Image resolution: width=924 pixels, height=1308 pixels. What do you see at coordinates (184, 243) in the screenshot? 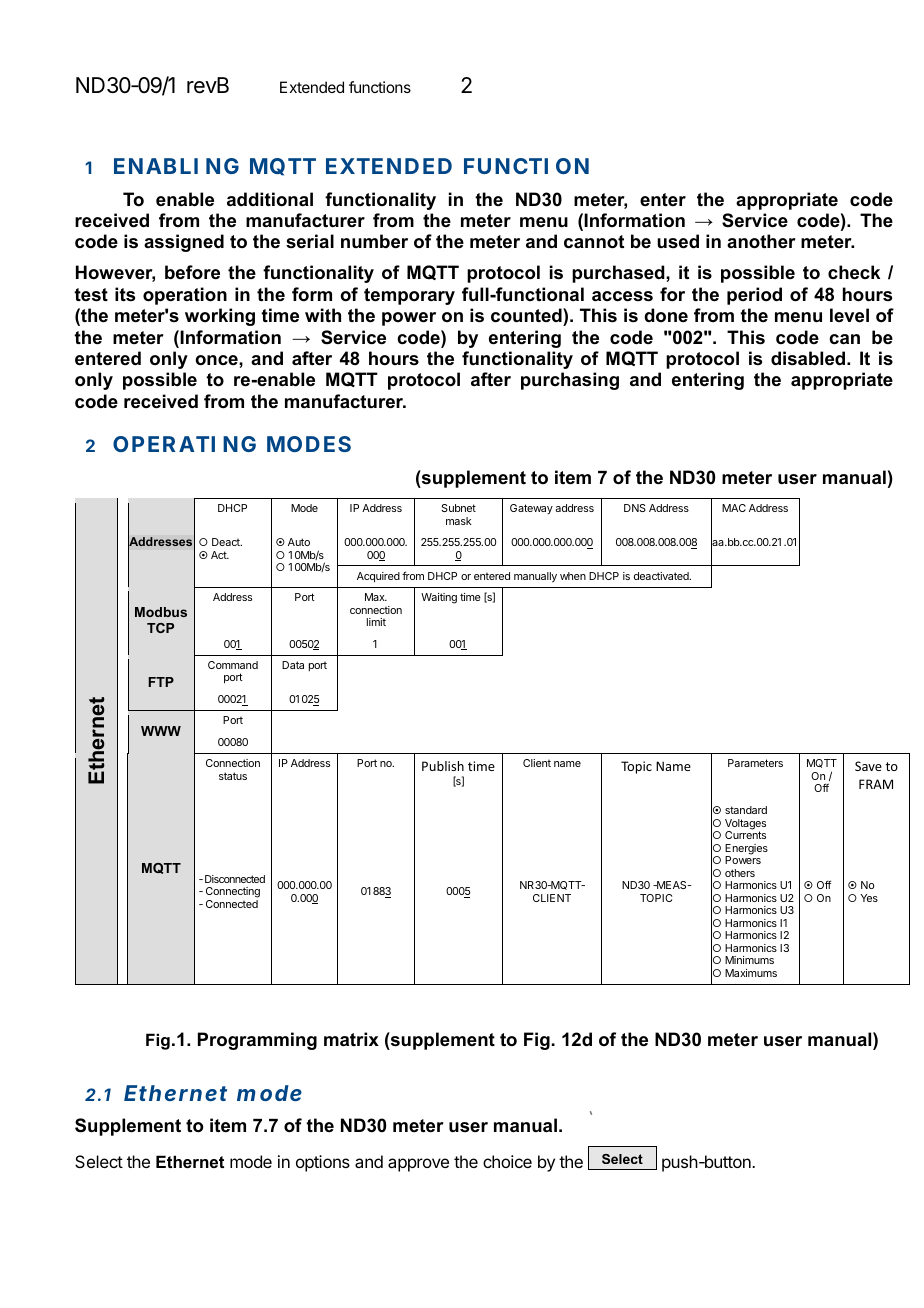
I see `assigned` at bounding box center [184, 243].
